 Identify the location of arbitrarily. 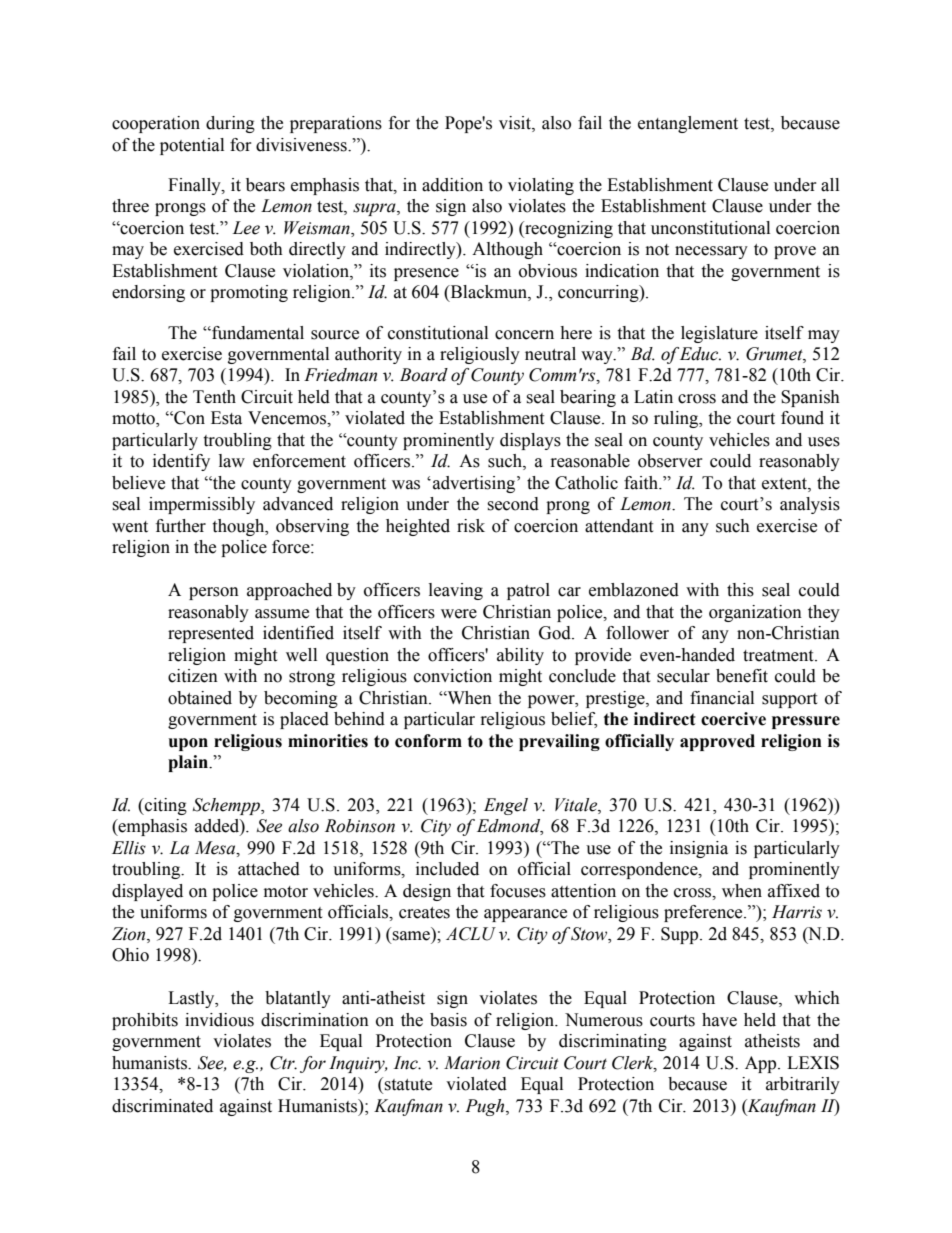
(803, 1085).
